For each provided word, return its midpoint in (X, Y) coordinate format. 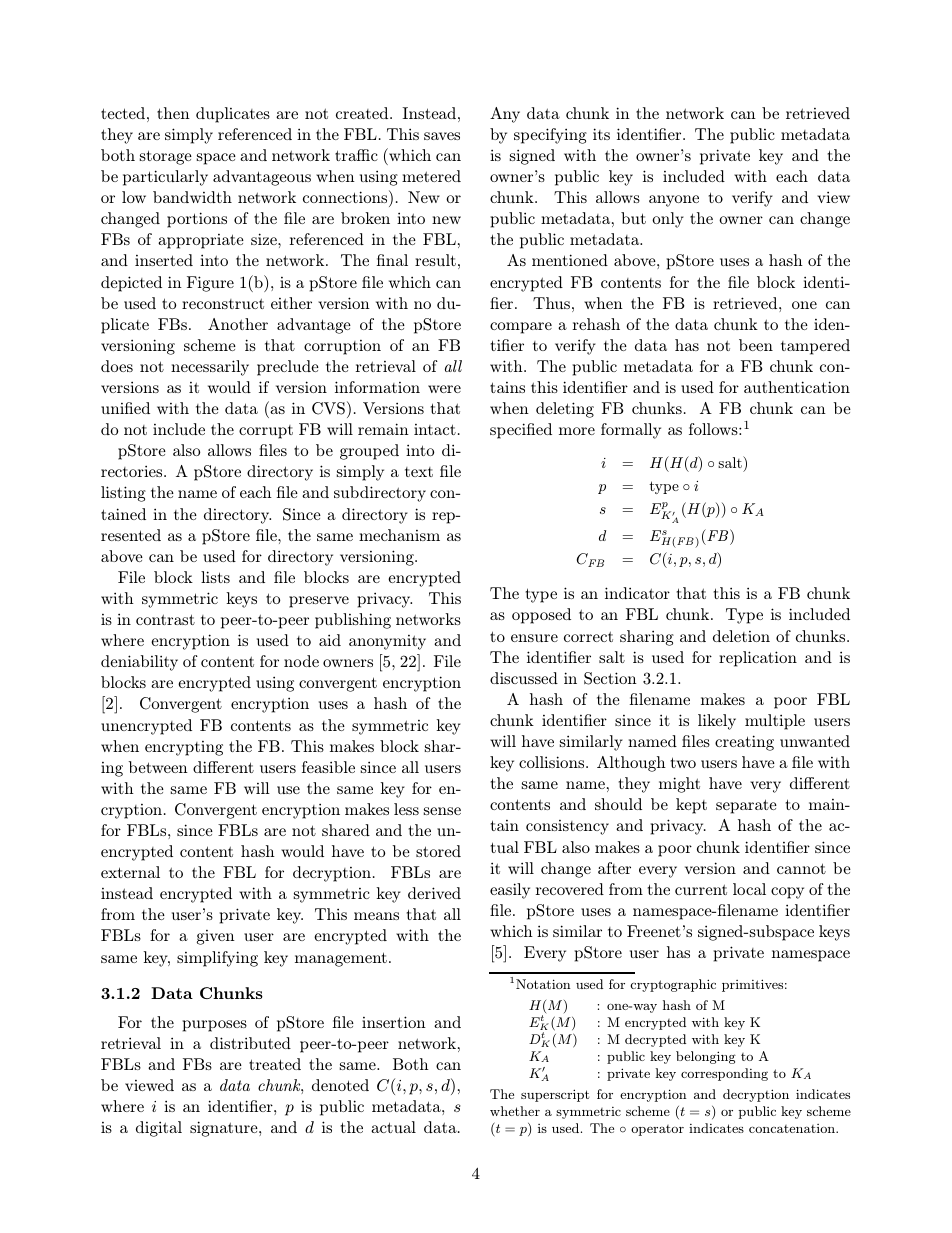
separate (746, 806)
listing (123, 494)
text (419, 472)
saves (442, 136)
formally (631, 431)
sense (442, 811)
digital (159, 1129)
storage (166, 157)
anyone (674, 201)
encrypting (184, 748)
